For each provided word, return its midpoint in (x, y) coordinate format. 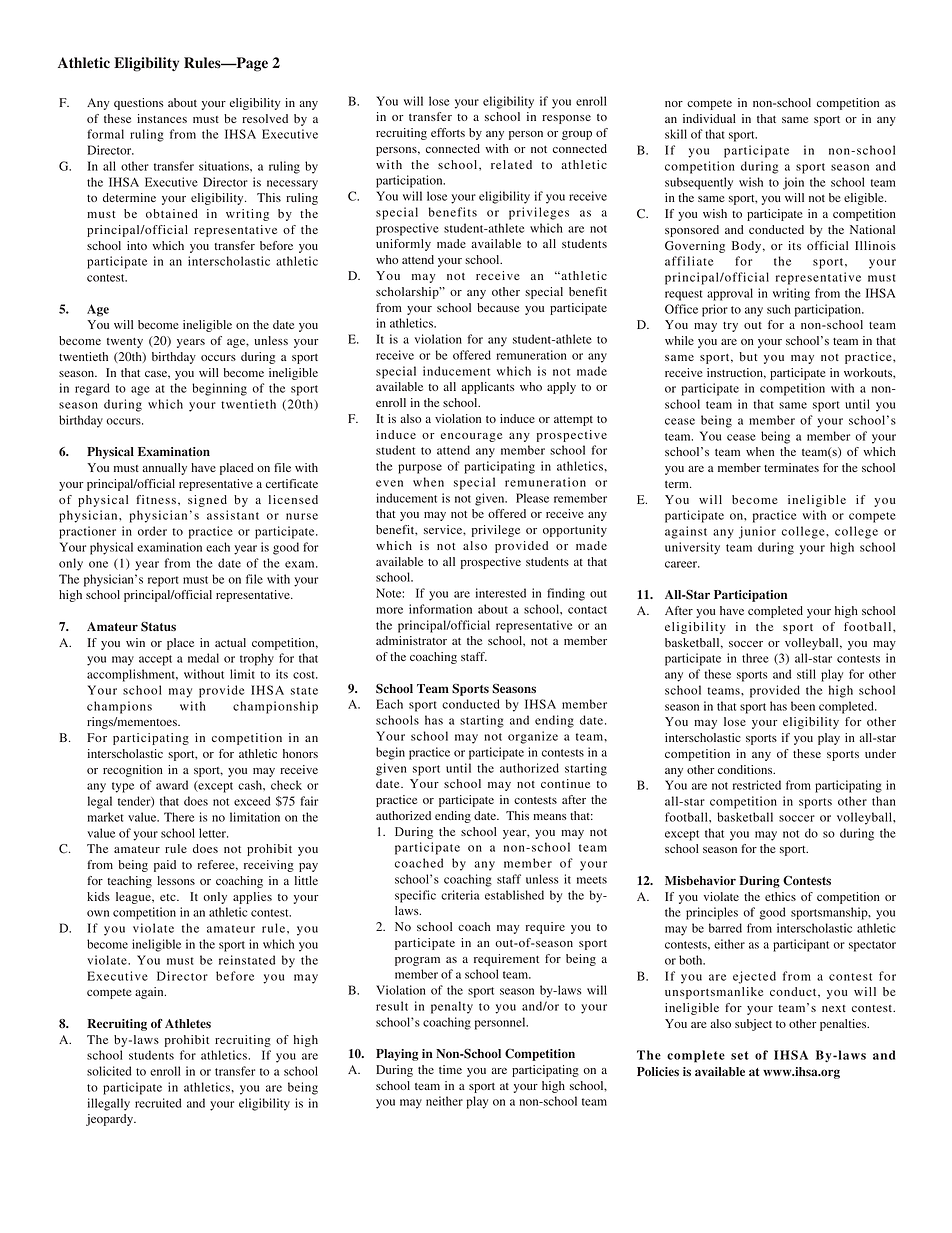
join (793, 183)
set (740, 1055)
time (450, 1069)
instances (162, 118)
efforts (448, 132)
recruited (158, 1103)
